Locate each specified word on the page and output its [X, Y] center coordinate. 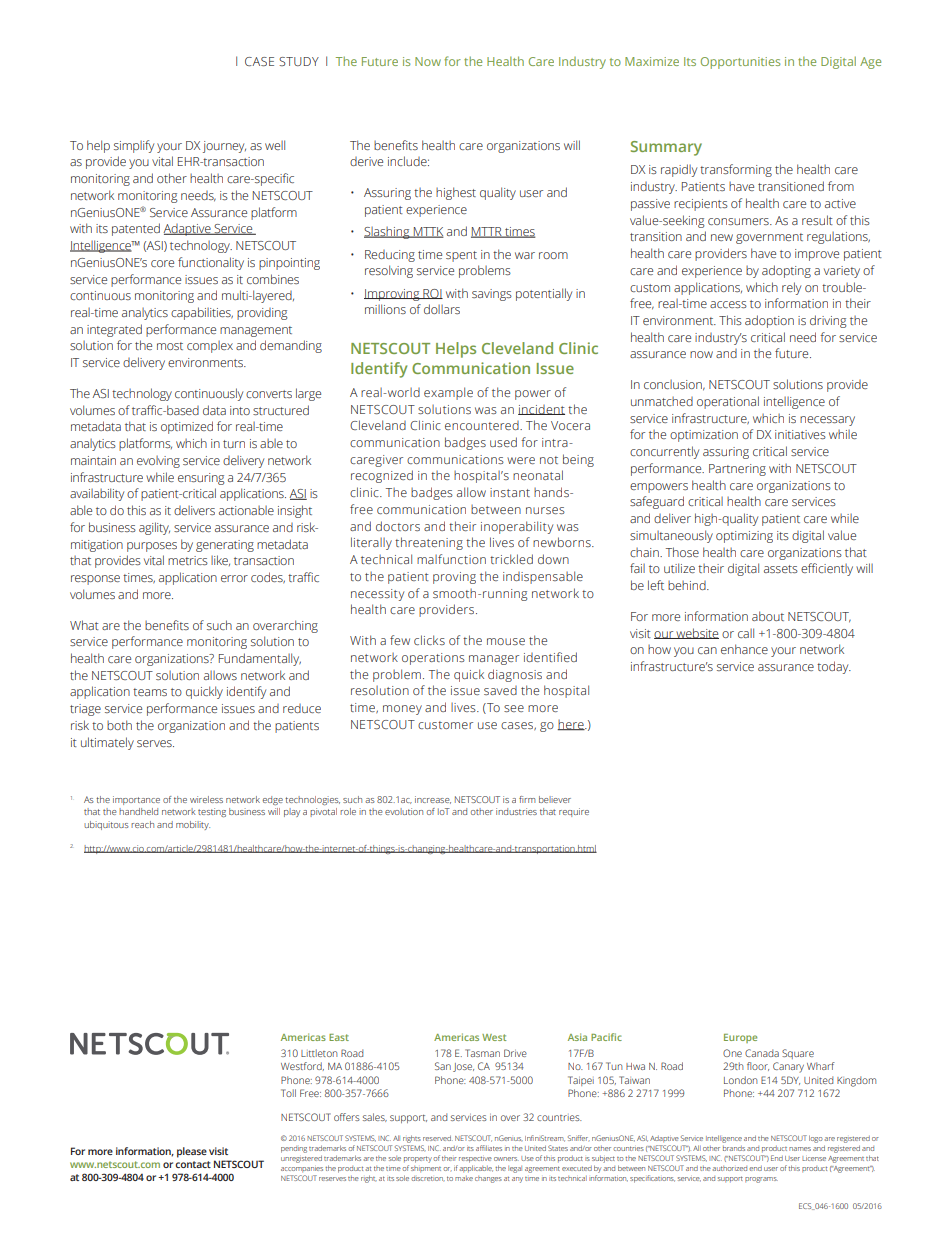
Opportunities [740, 63]
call [746, 633]
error [234, 578]
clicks [429, 640]
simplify [134, 146]
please [192, 1152]
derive [366, 161]
